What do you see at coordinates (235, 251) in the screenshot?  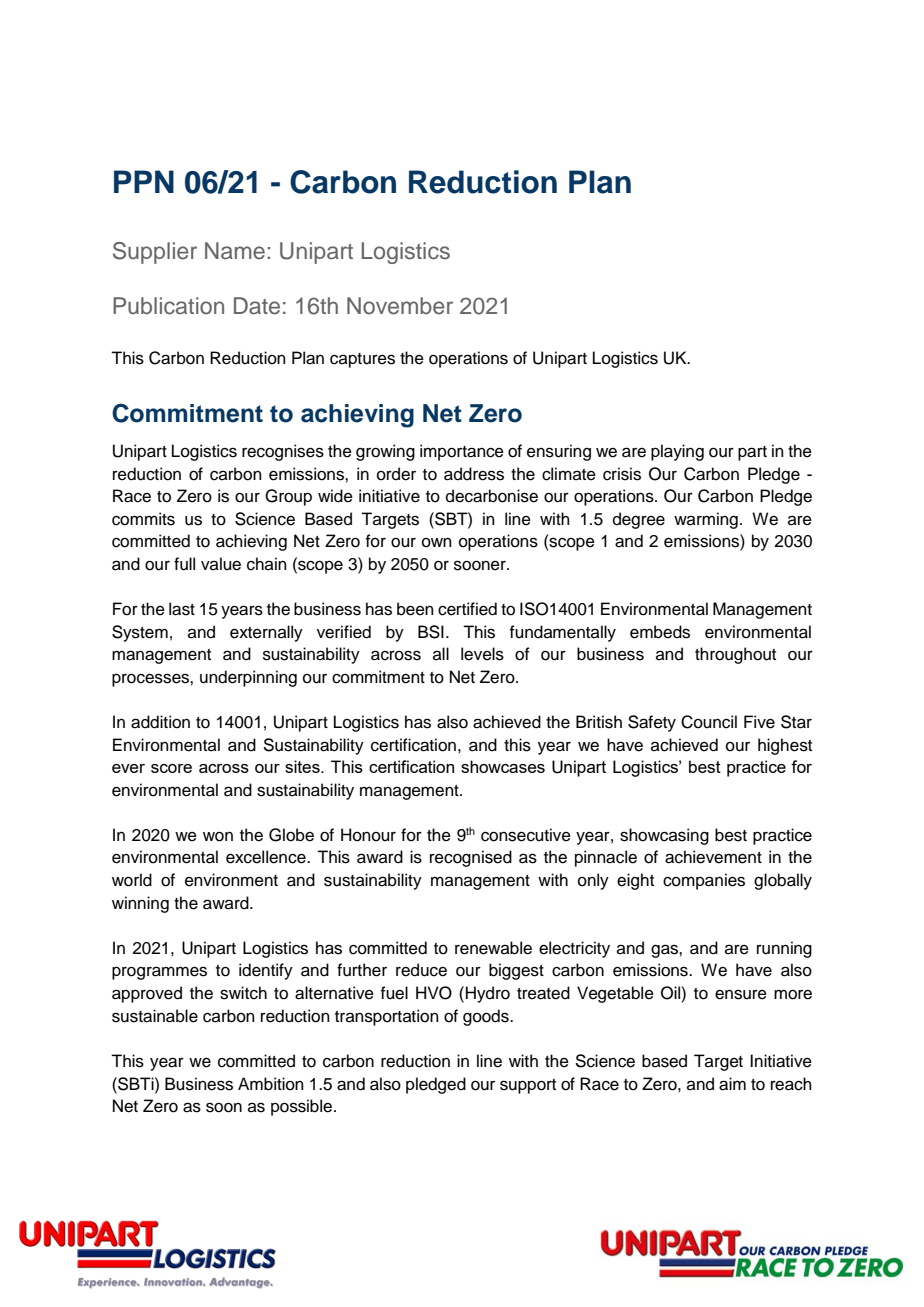 I see `Name` at bounding box center [235, 251].
